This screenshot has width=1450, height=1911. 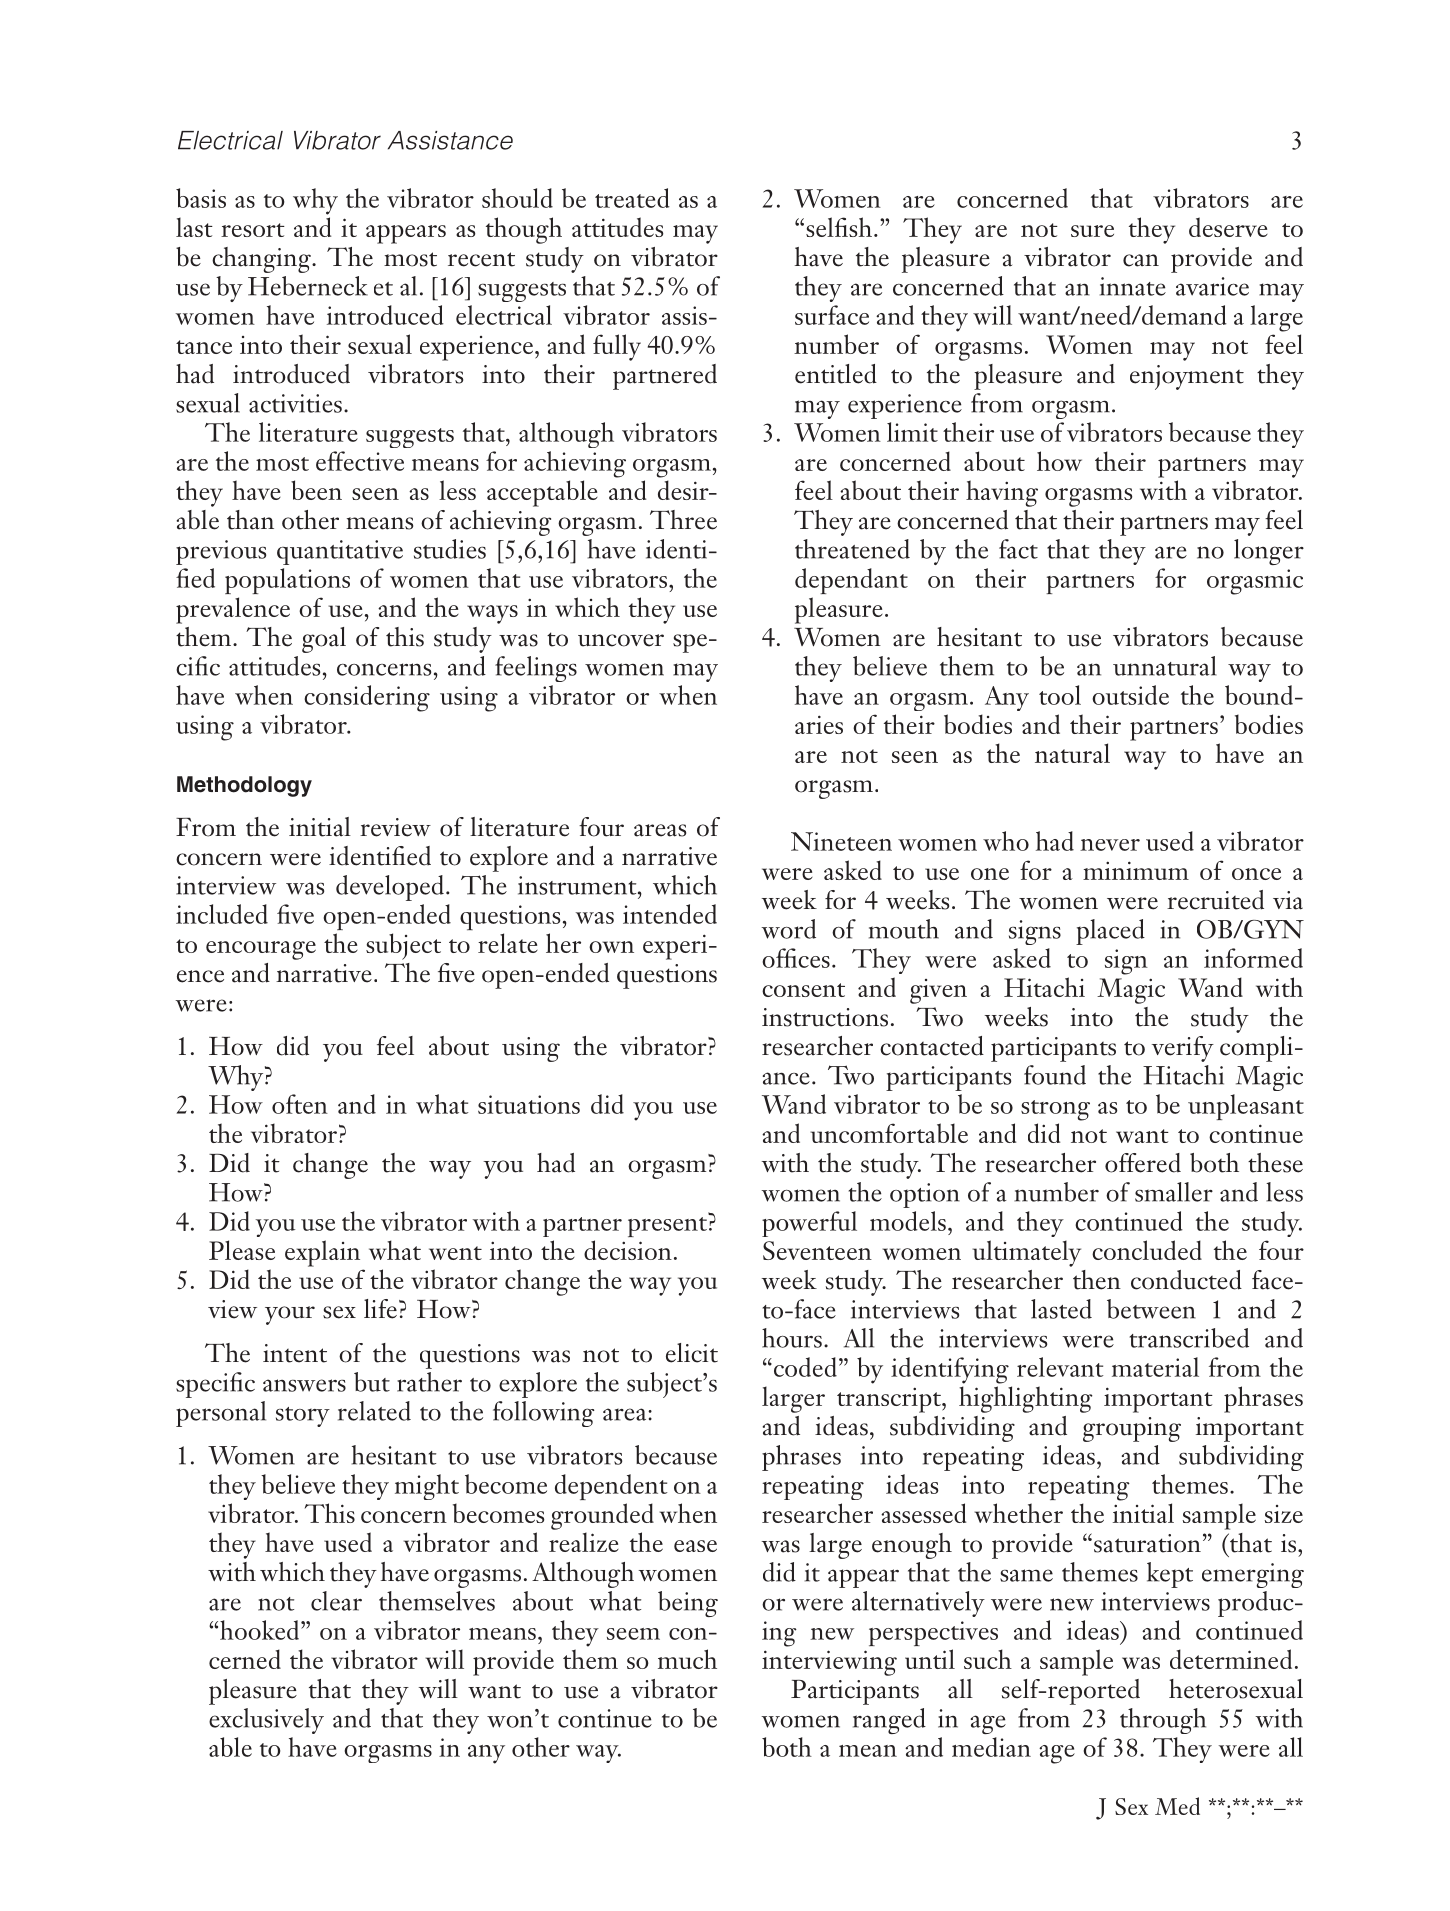 I want to click on can, so click(x=1141, y=260).
